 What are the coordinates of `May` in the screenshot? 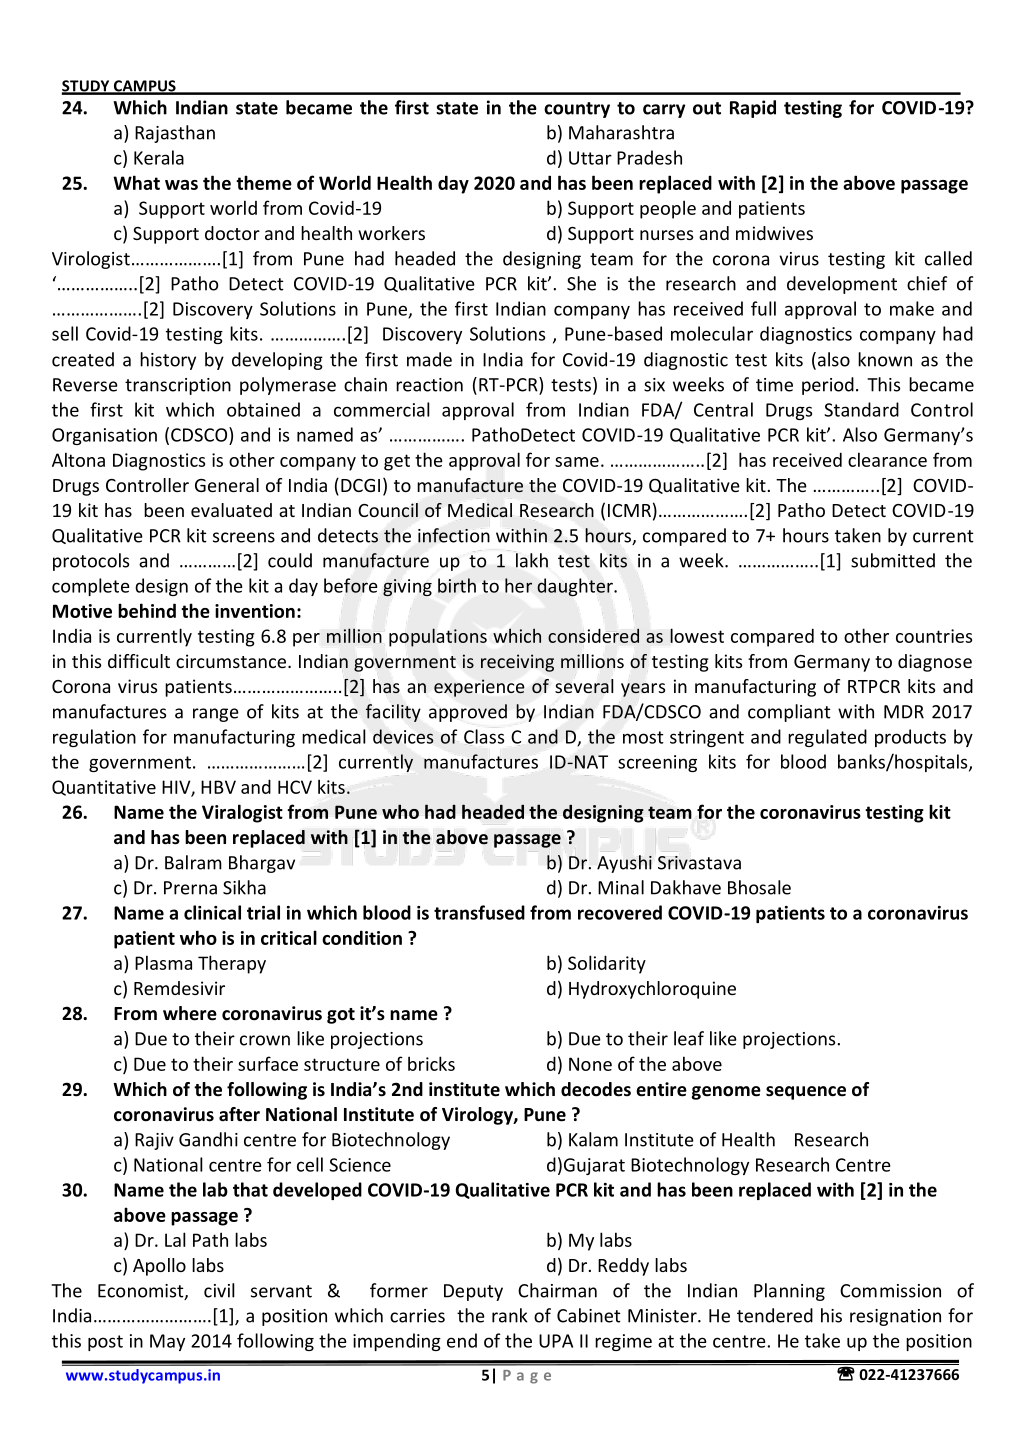 It's located at (167, 1342).
